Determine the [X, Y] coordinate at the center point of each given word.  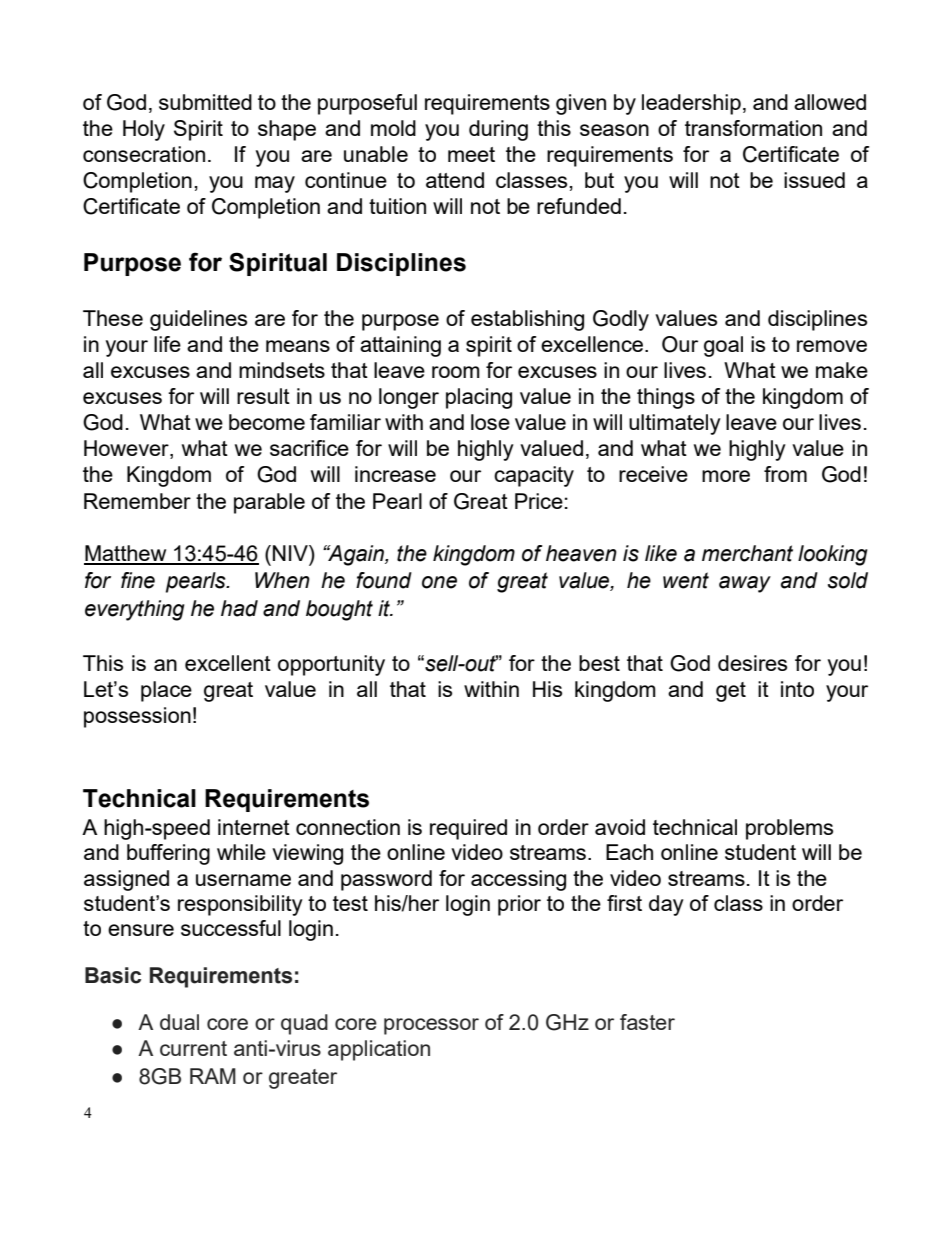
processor [431, 1026]
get [731, 692]
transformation [753, 128]
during [498, 130]
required [468, 829]
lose [490, 422]
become [267, 422]
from [785, 474]
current [193, 1048]
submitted [205, 102]
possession [137, 717]
